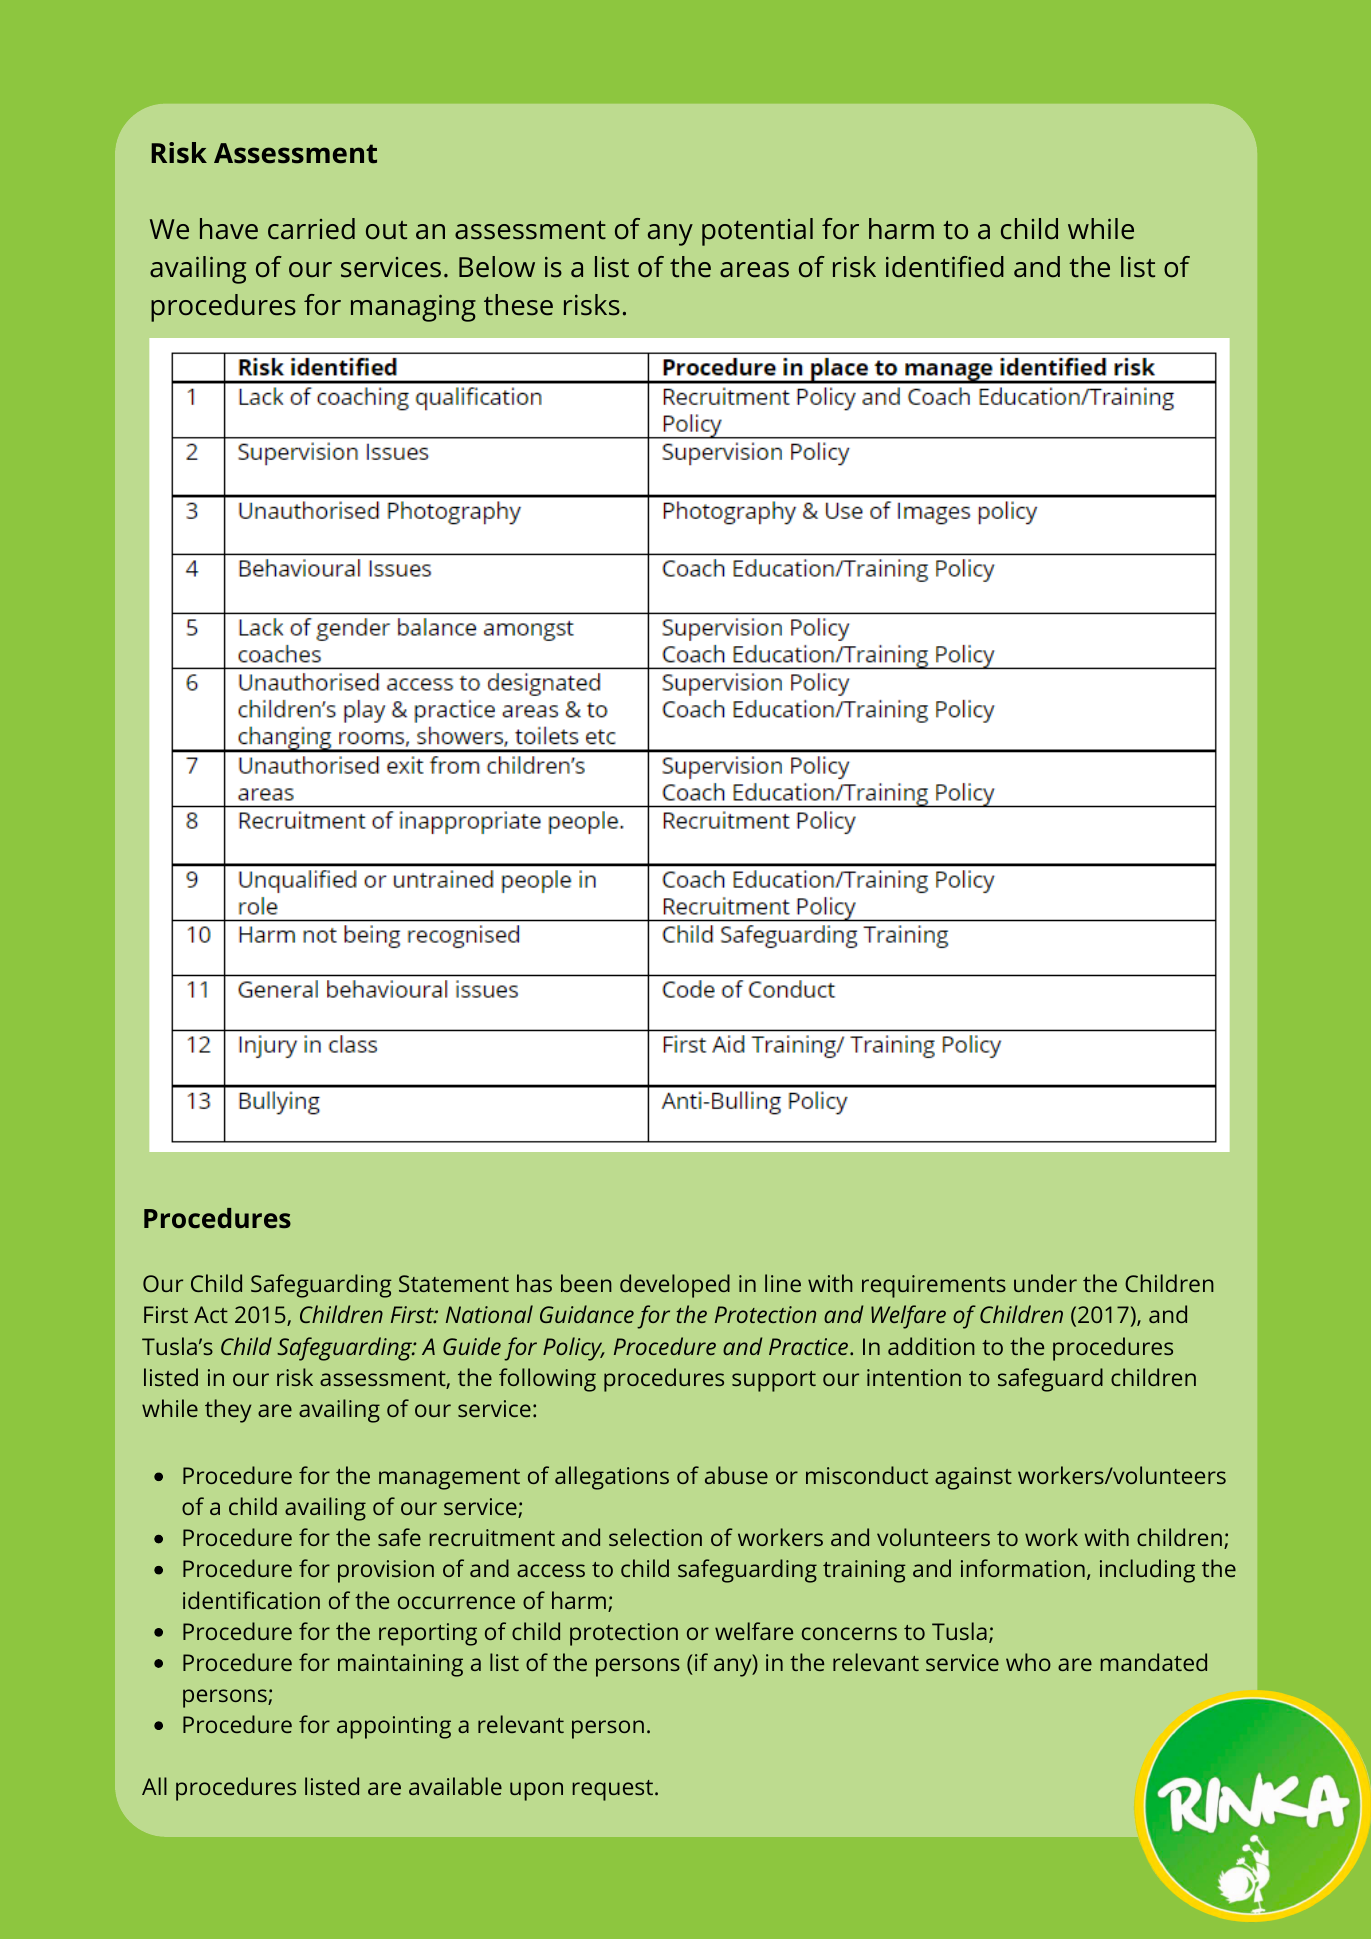  I want to click on appointing, so click(394, 1727).
